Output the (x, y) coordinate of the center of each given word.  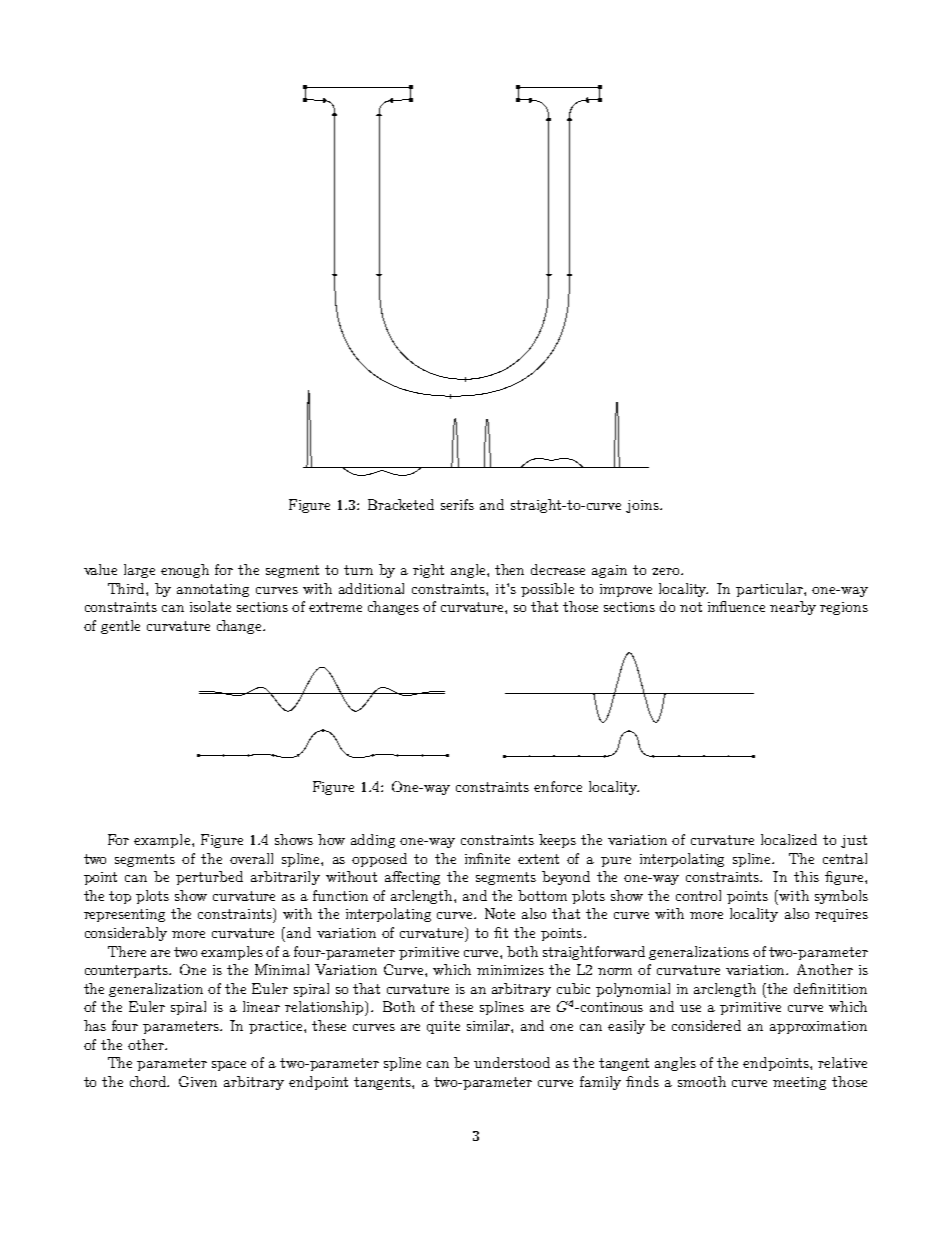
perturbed (209, 878)
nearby (793, 608)
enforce (558, 786)
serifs (457, 504)
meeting (799, 1083)
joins (643, 506)
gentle (120, 627)
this (806, 876)
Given (198, 1081)
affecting (412, 878)
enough (185, 571)
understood (512, 1062)
